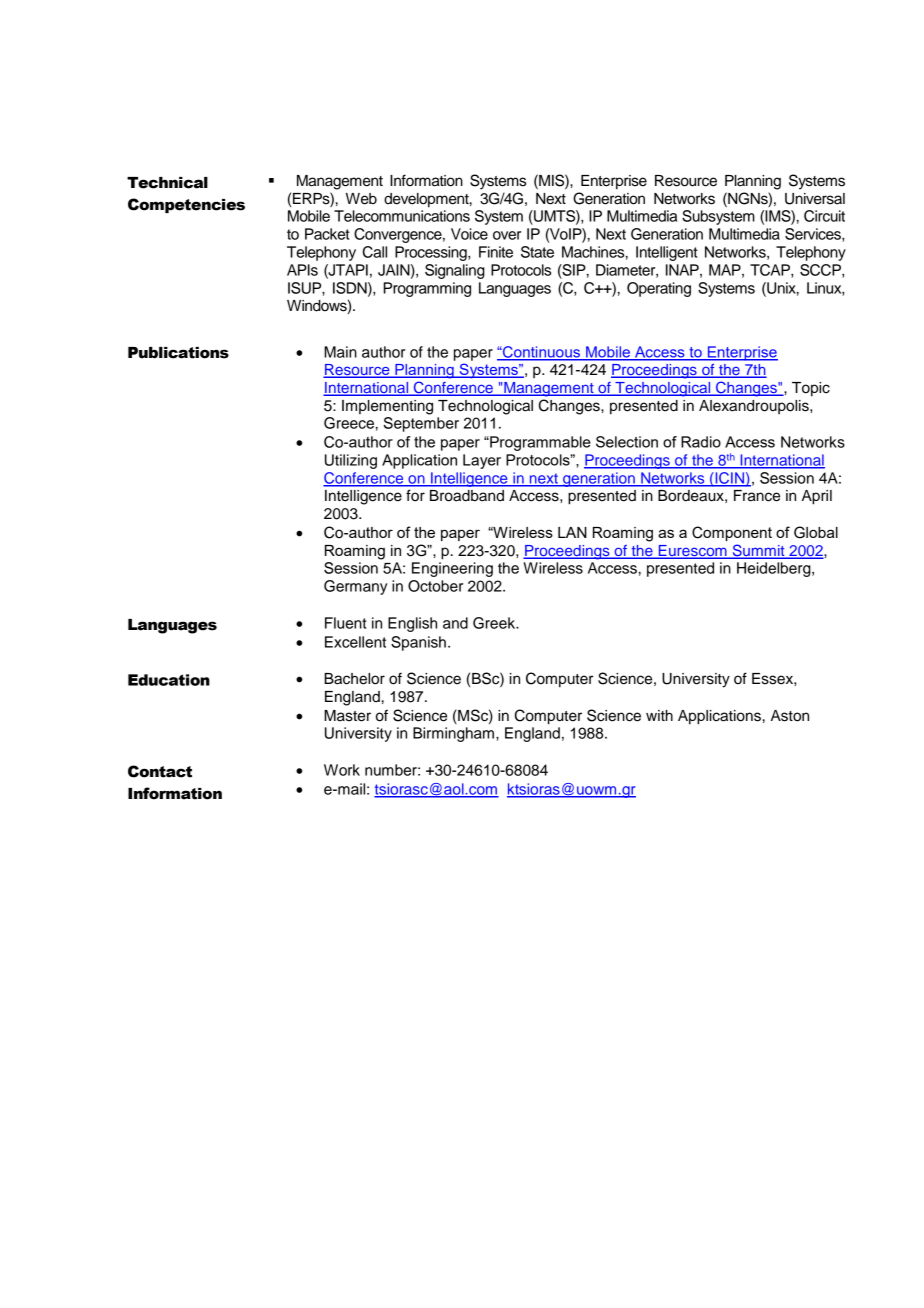 The height and width of the screenshot is (1308, 924). What do you see at coordinates (790, 716) in the screenshot?
I see `Aston` at bounding box center [790, 716].
